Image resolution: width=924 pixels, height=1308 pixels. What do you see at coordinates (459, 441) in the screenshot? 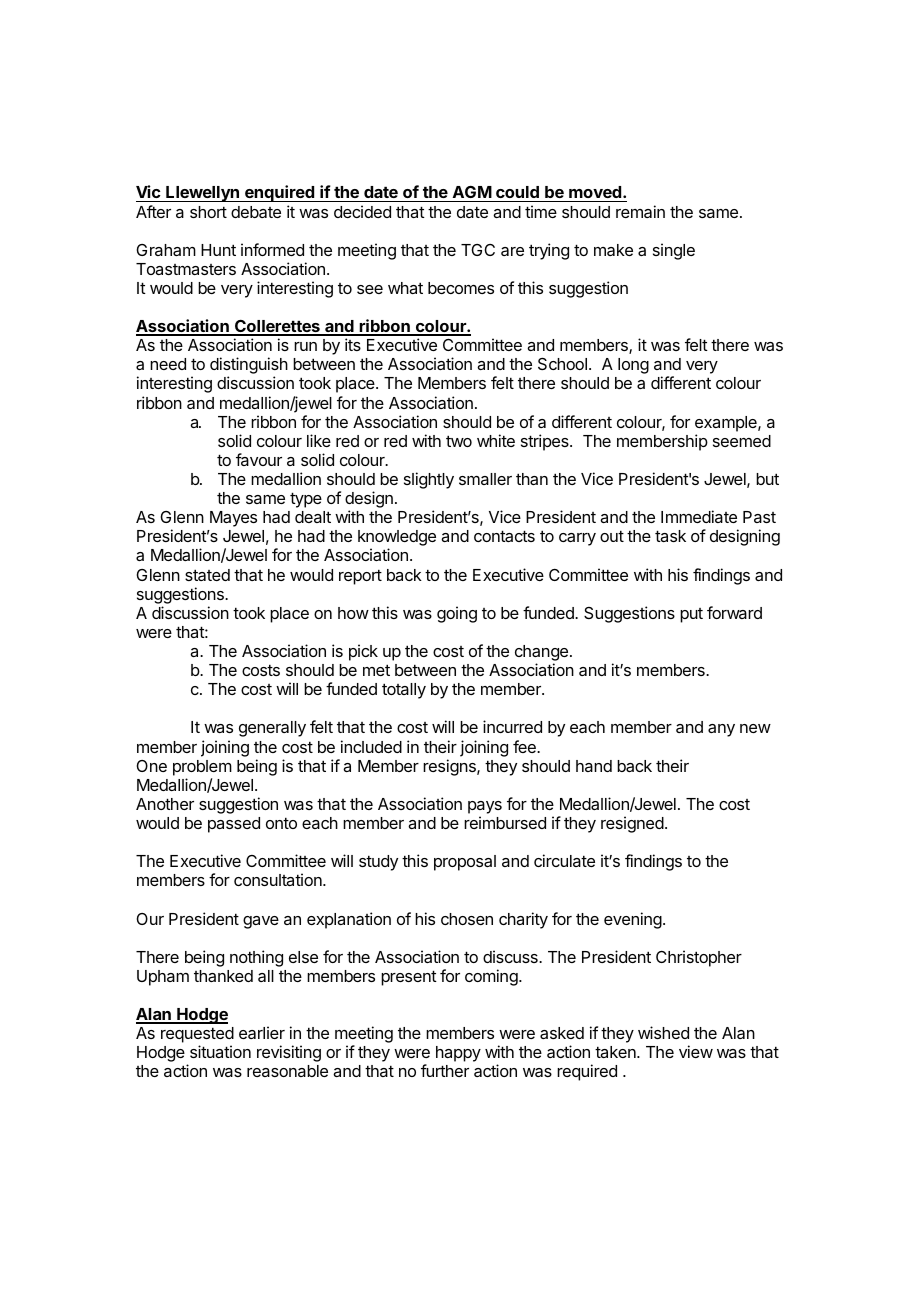
I see `two` at bounding box center [459, 441].
